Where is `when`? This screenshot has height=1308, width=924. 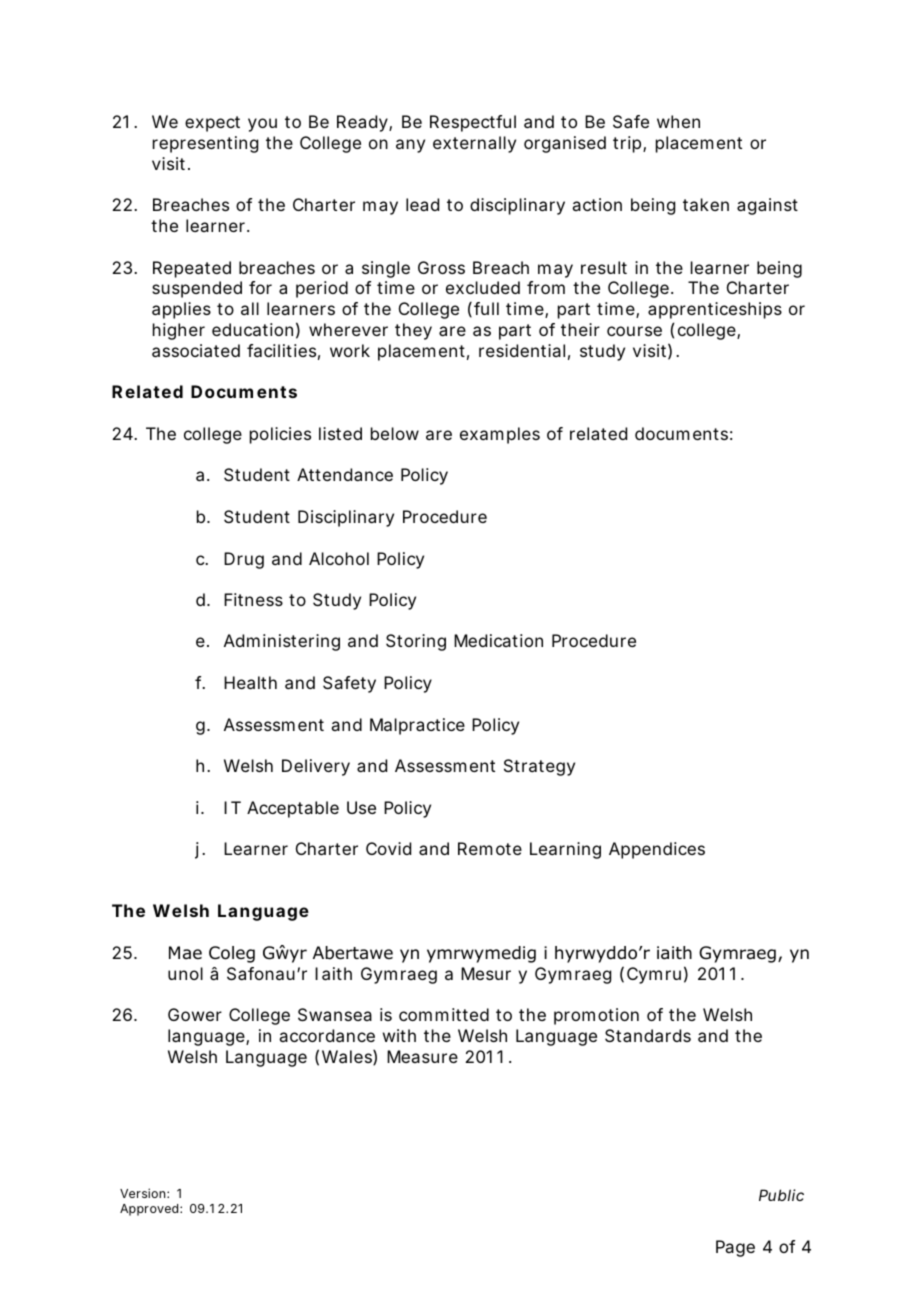
when is located at coordinates (678, 121).
